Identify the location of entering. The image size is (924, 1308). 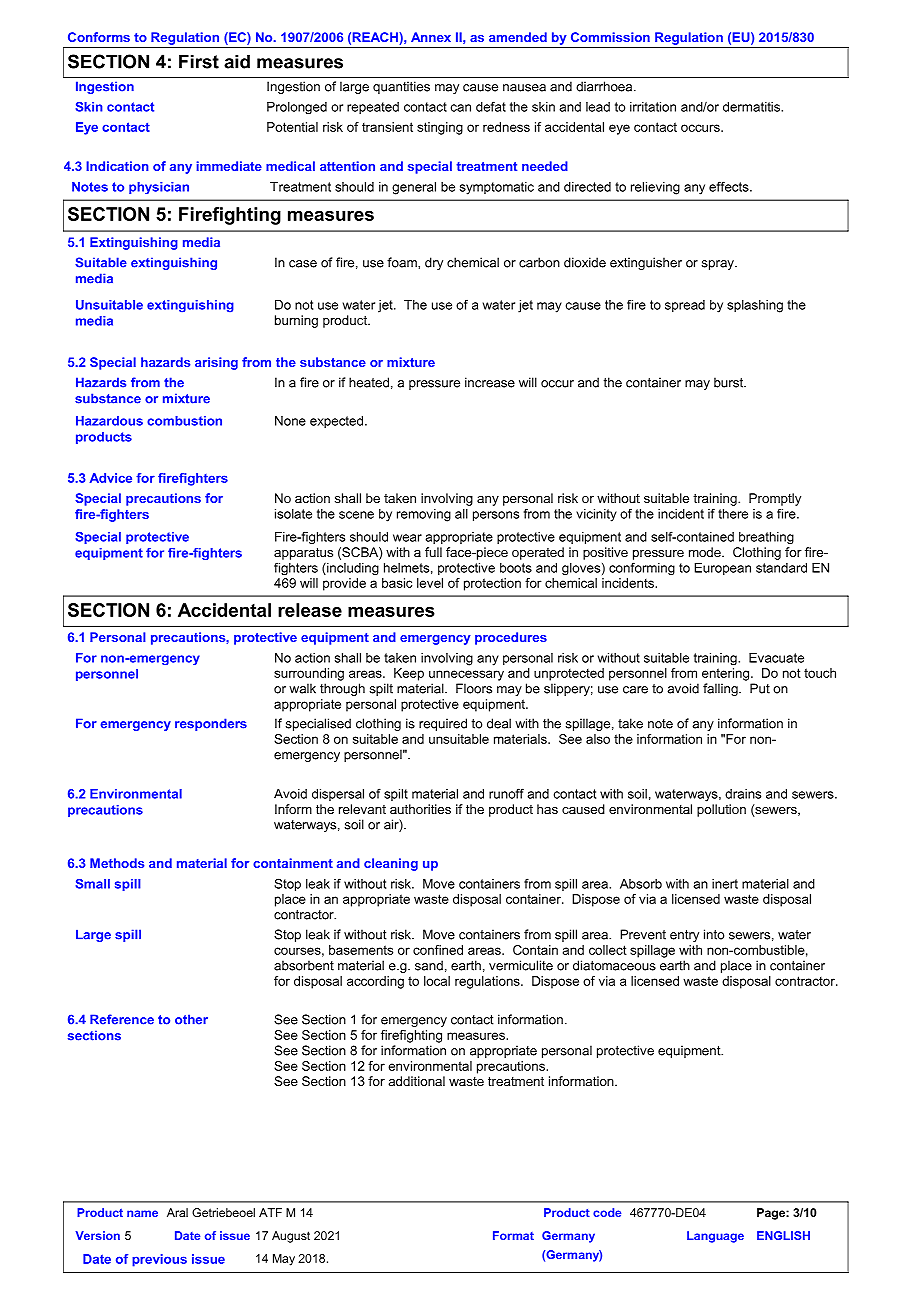
(725, 674).
